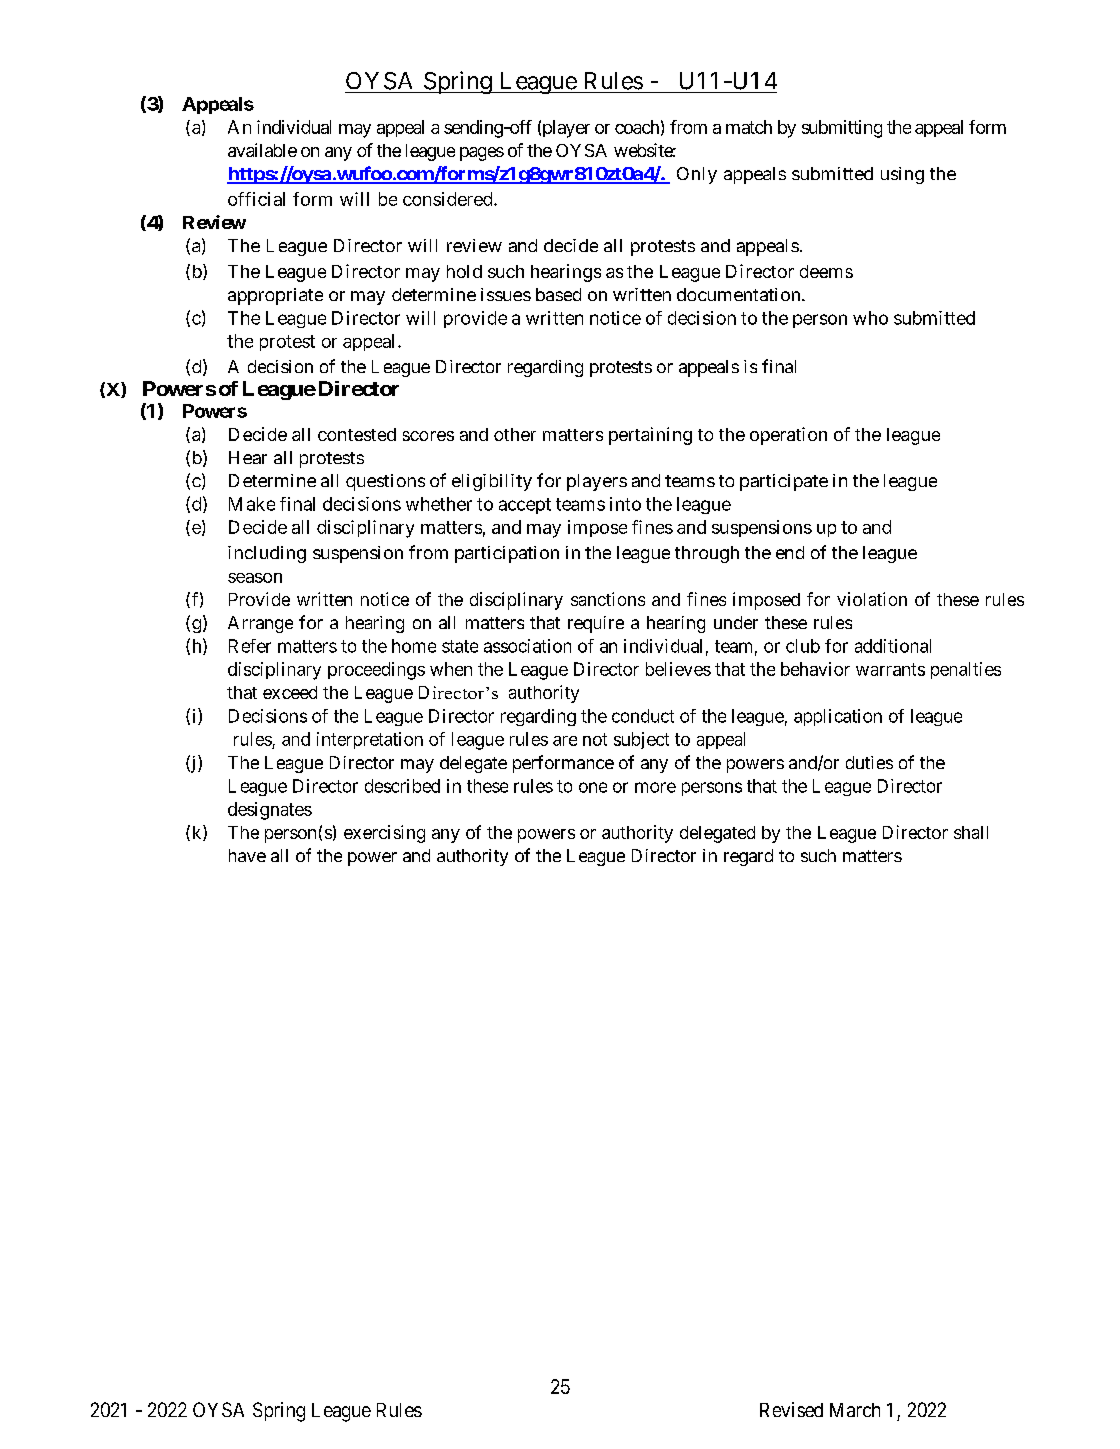 This document has height=1449, width=1120. I want to click on one, so click(593, 787).
